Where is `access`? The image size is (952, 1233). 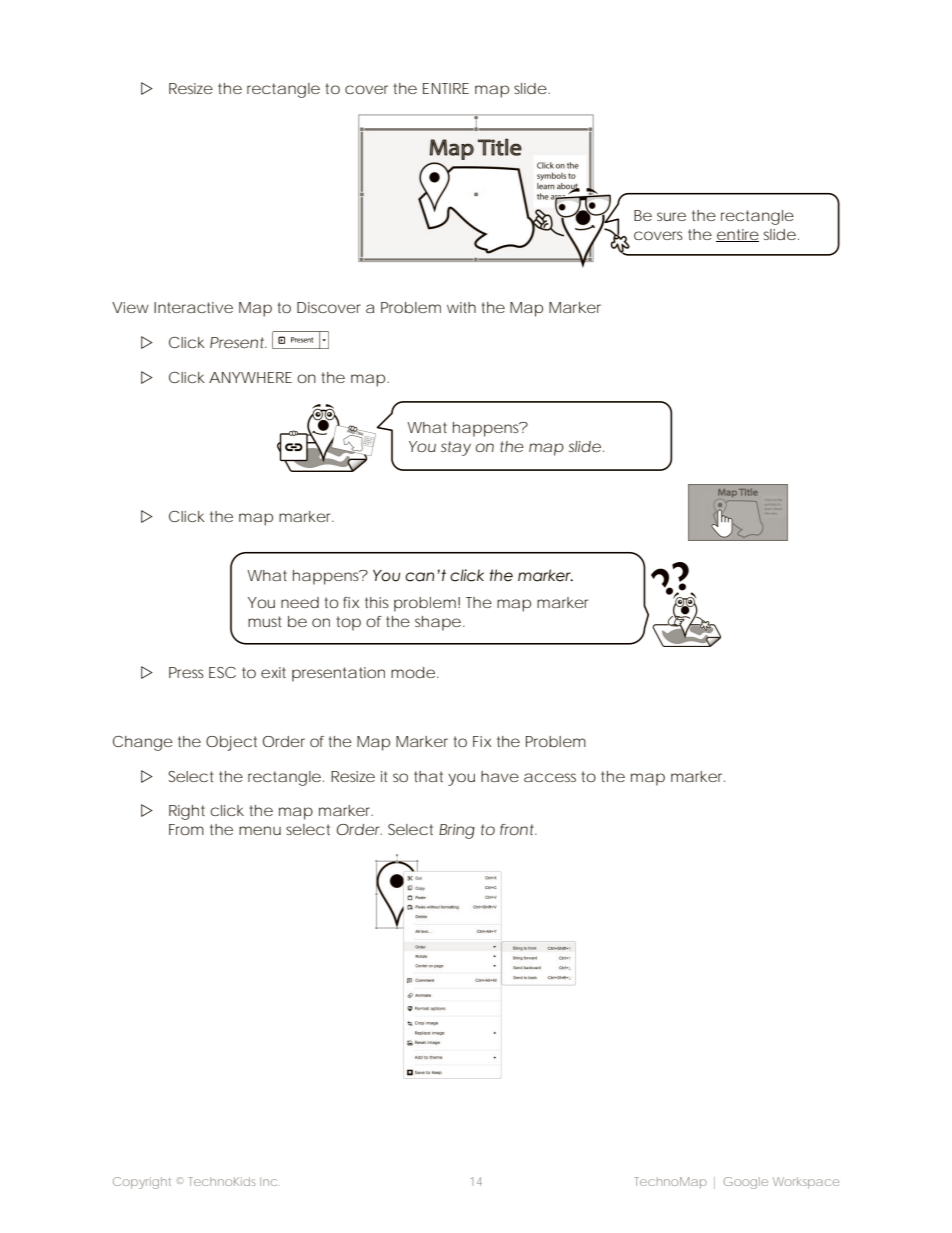
access is located at coordinates (550, 777).
